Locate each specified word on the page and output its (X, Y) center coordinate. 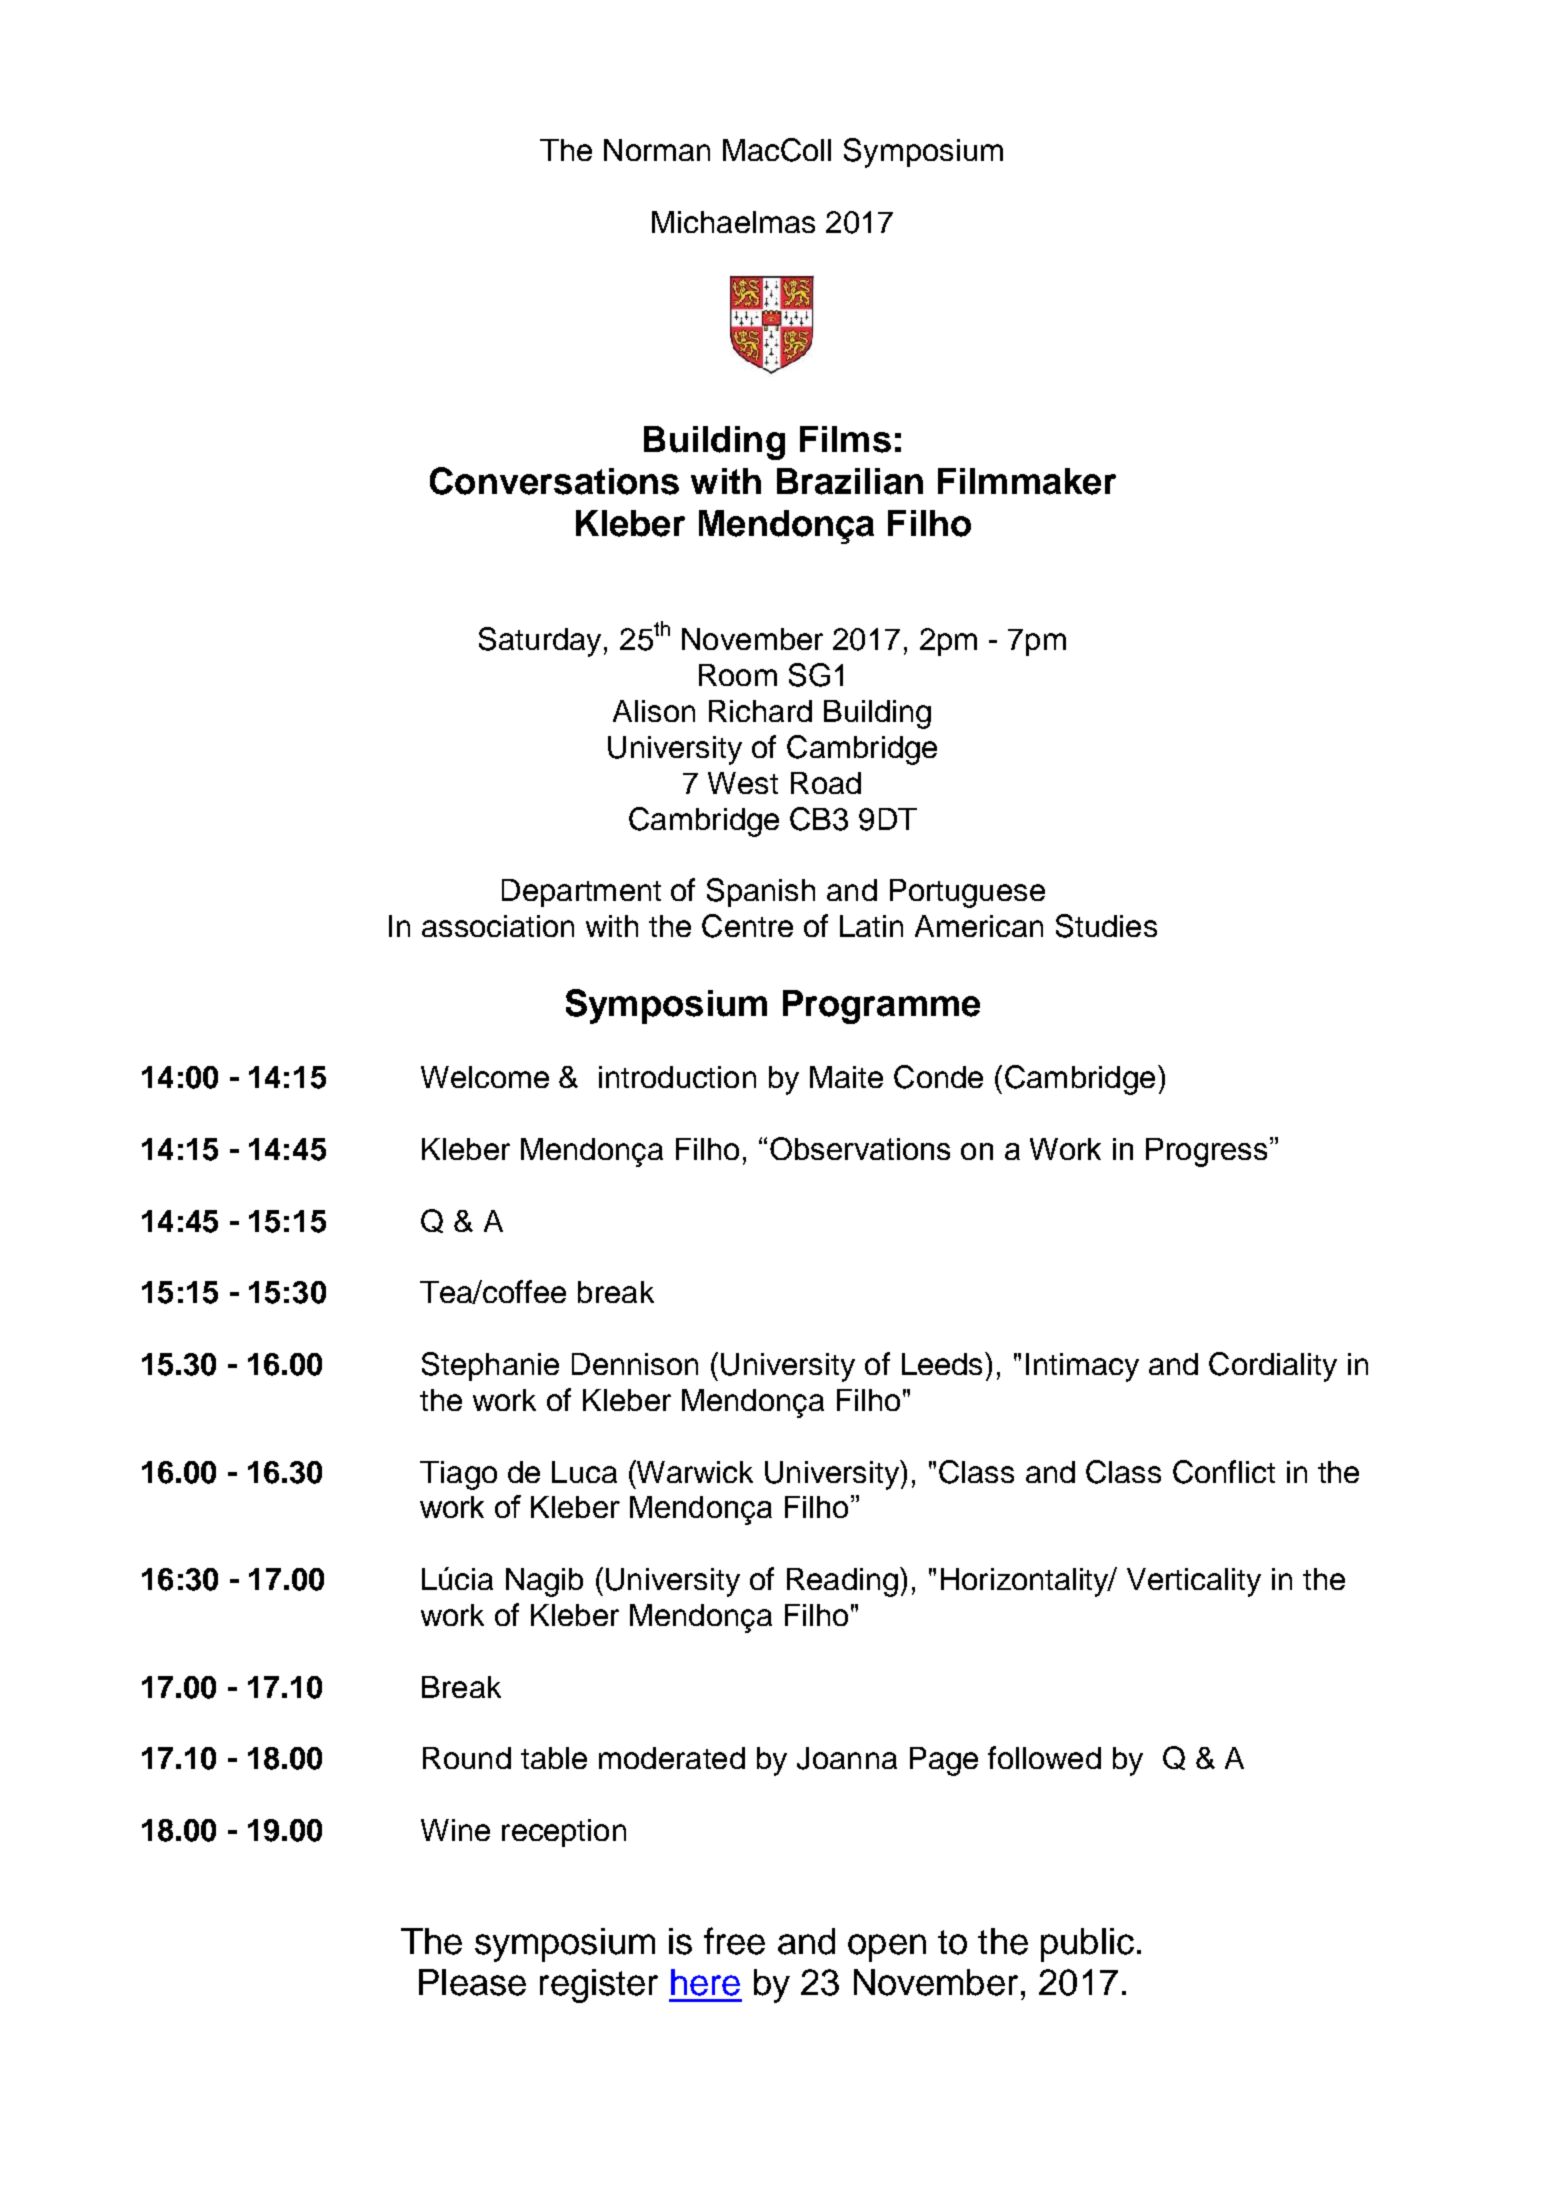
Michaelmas (733, 222)
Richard (760, 711)
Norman (657, 150)
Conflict (1224, 1472)
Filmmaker (1027, 481)
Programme (881, 1007)
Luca (584, 1472)
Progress (1206, 1152)
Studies (1106, 926)
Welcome (485, 1077)
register (599, 1986)
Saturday (540, 642)
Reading (842, 1582)
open (887, 1948)
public (1087, 1945)
